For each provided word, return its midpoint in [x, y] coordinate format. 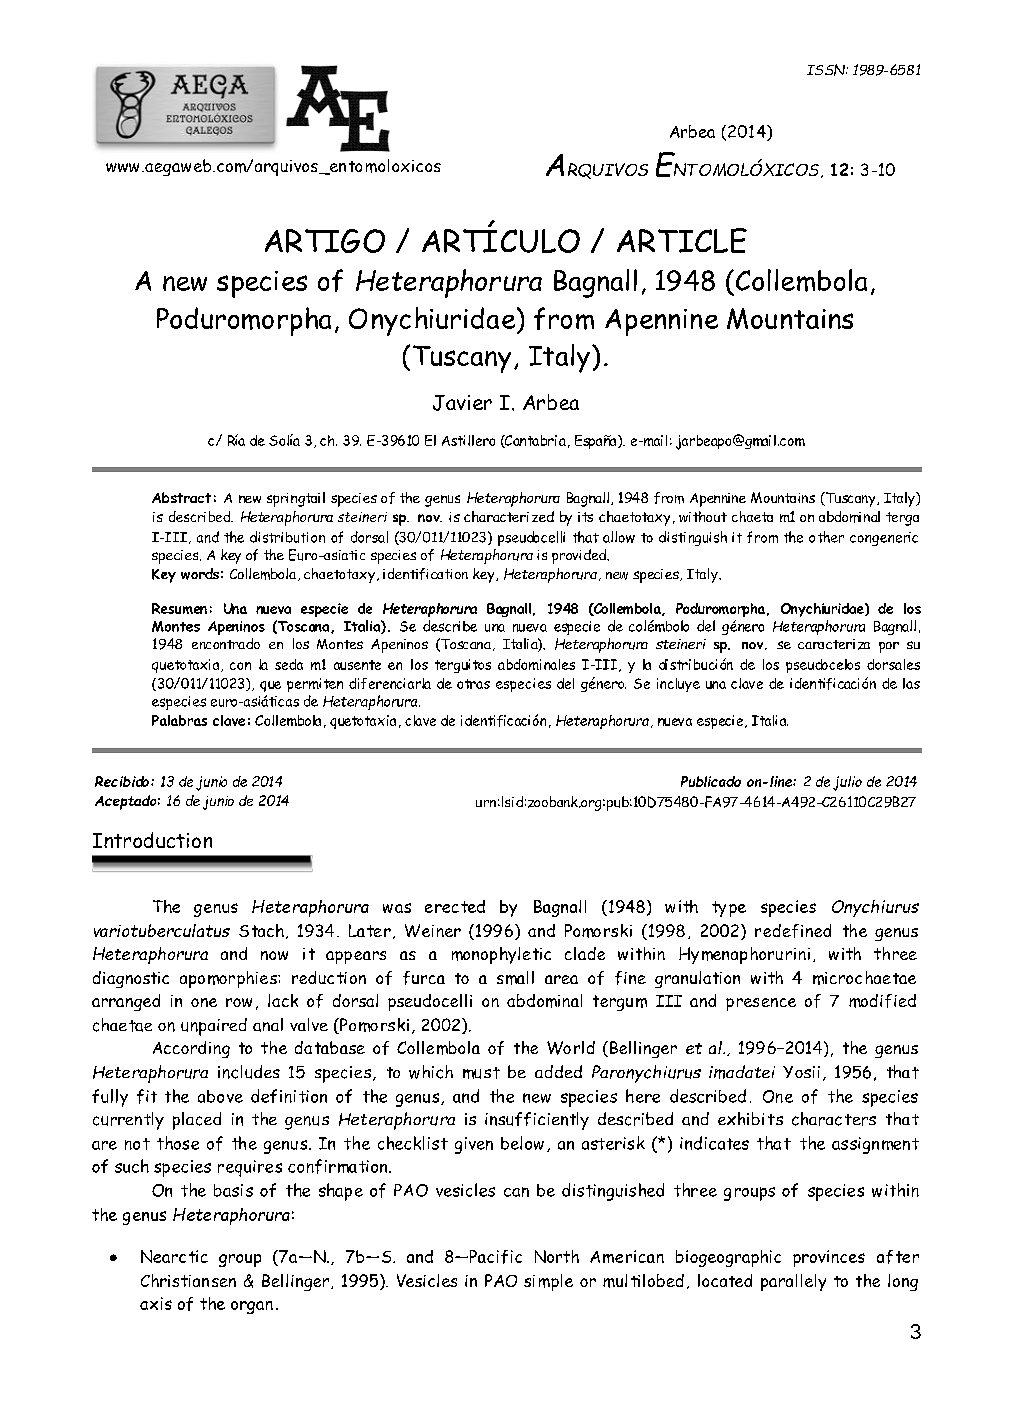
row [239, 1002]
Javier [462, 403]
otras [473, 684]
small [515, 978]
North [557, 1256]
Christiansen [188, 1280]
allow [619, 537]
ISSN [827, 70]
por [889, 647]
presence [761, 1004]
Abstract [181, 497]
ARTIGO [325, 241]
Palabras [179, 720]
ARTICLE [682, 240]
